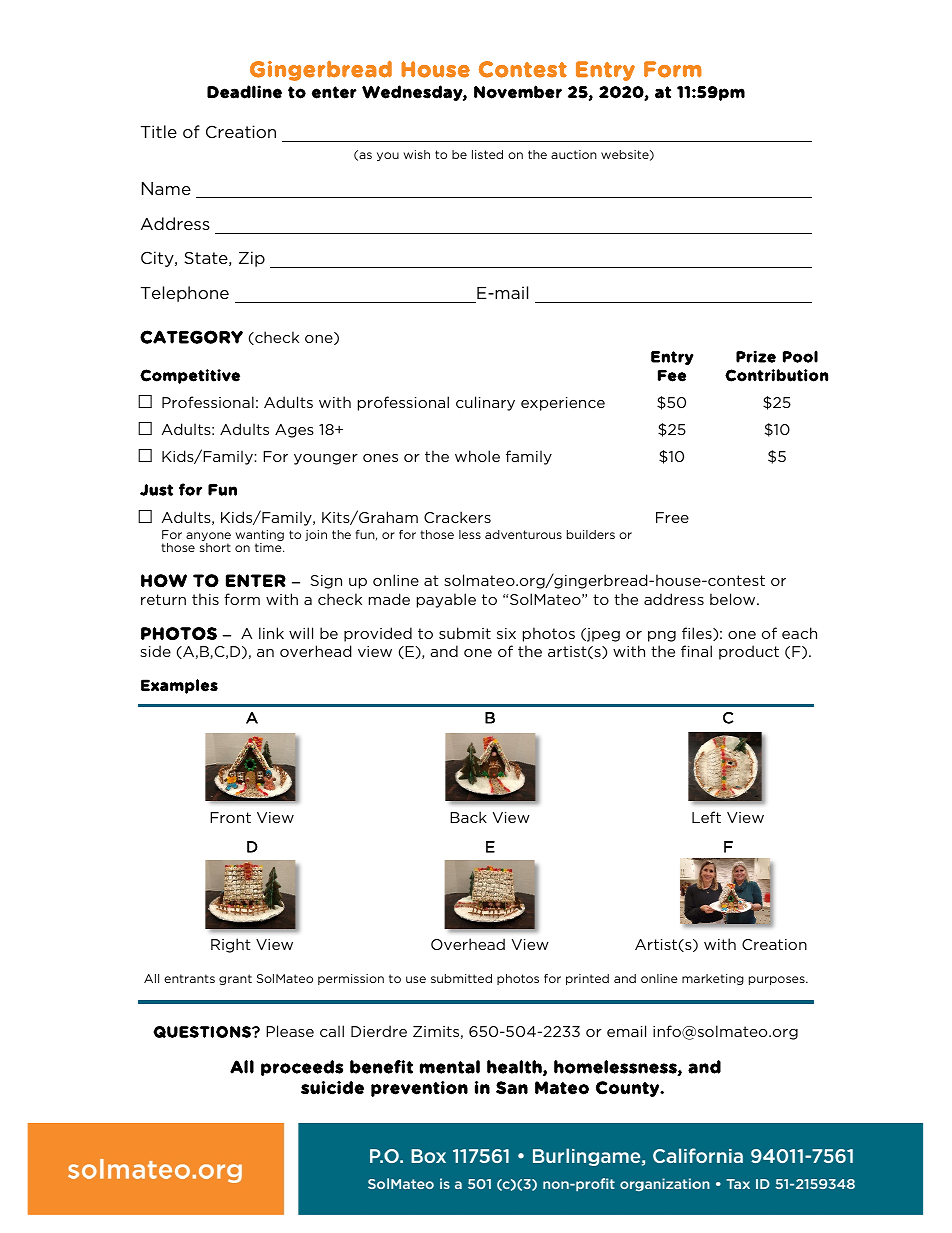  Describe the element at coordinates (244, 92) in the document. I see `Deadline` at that location.
